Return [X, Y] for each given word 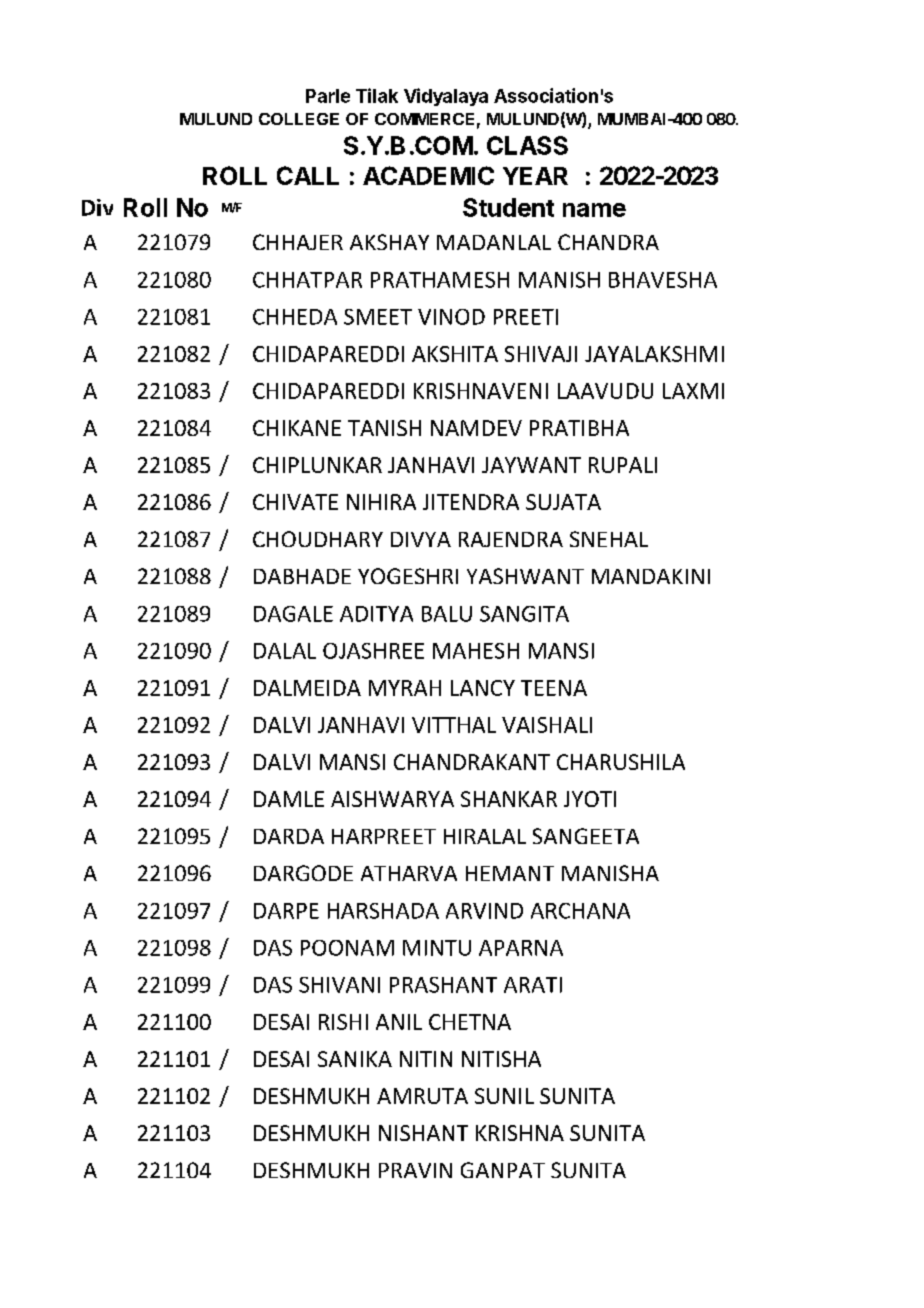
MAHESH [476, 651]
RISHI [343, 1022]
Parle [328, 96]
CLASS [527, 145]
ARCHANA [580, 911]
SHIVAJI [541, 354]
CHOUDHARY [318, 539]
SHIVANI [339, 985]
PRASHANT [443, 985]
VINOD [451, 317]
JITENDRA [471, 502]
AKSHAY [389, 242]
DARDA [289, 836]
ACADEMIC [428, 175]
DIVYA [421, 539]
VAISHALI [547, 725]
